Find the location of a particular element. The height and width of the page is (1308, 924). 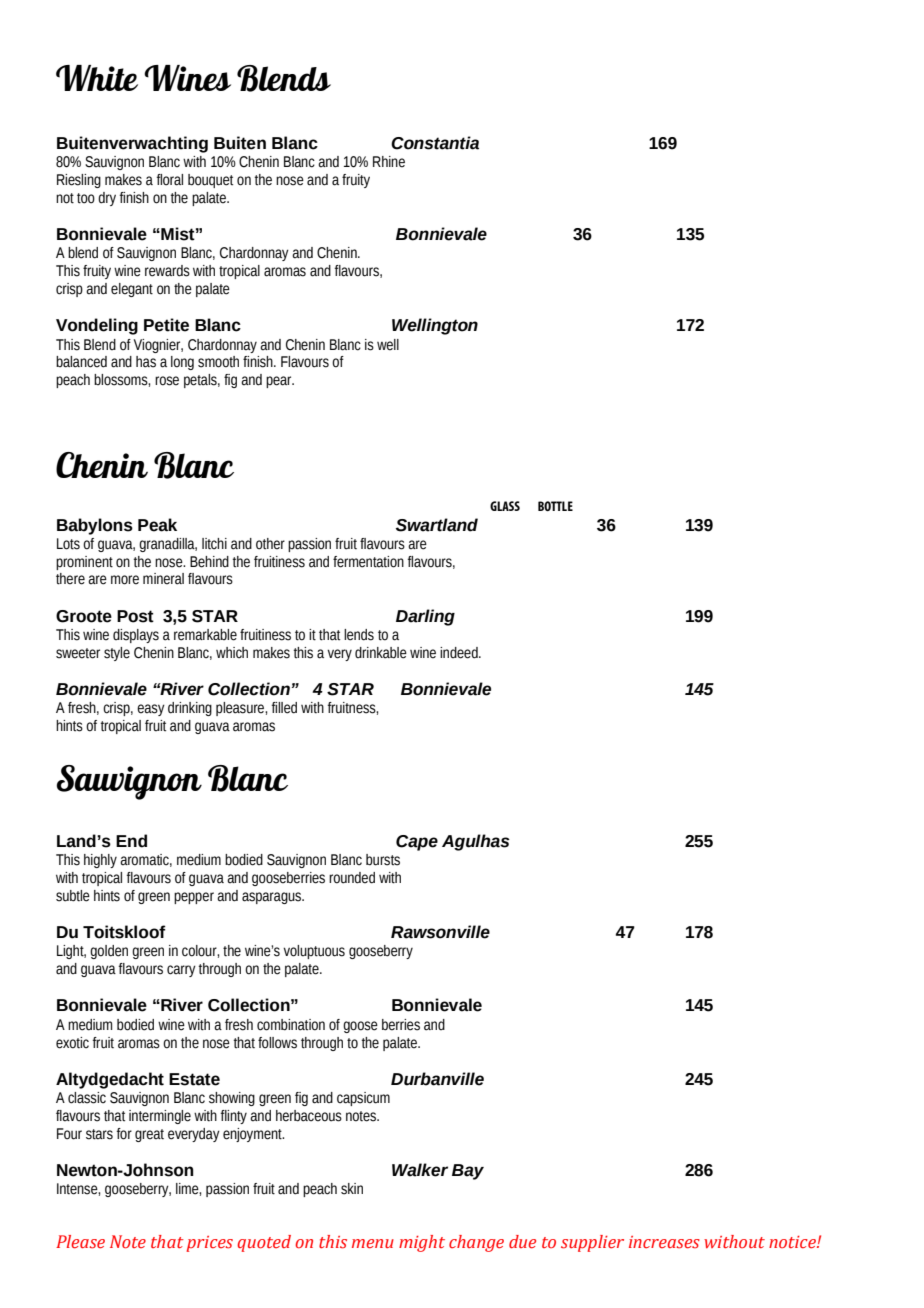

Rhine is located at coordinates (389, 162).
